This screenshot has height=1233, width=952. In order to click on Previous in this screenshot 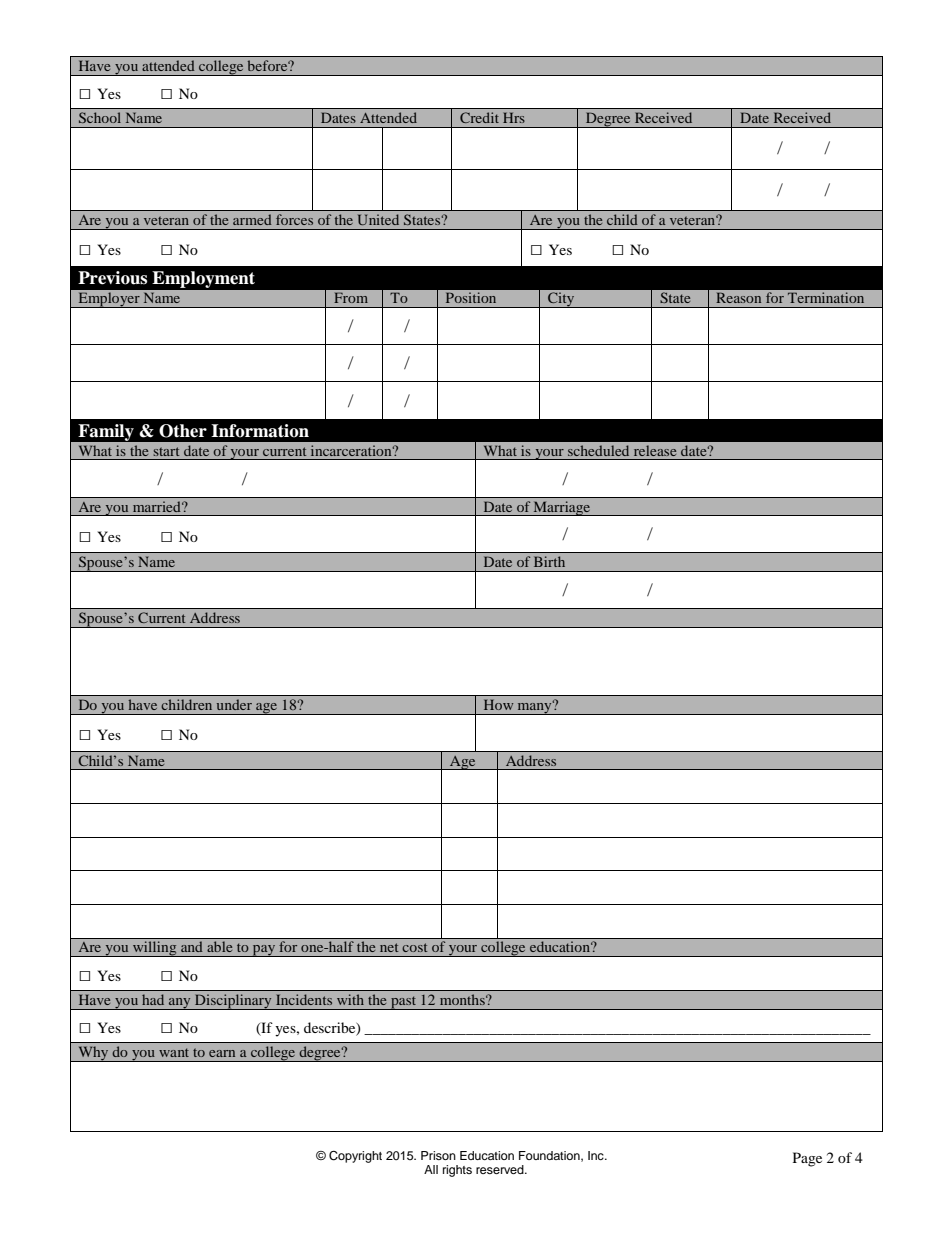, I will do `click(112, 278)`.
